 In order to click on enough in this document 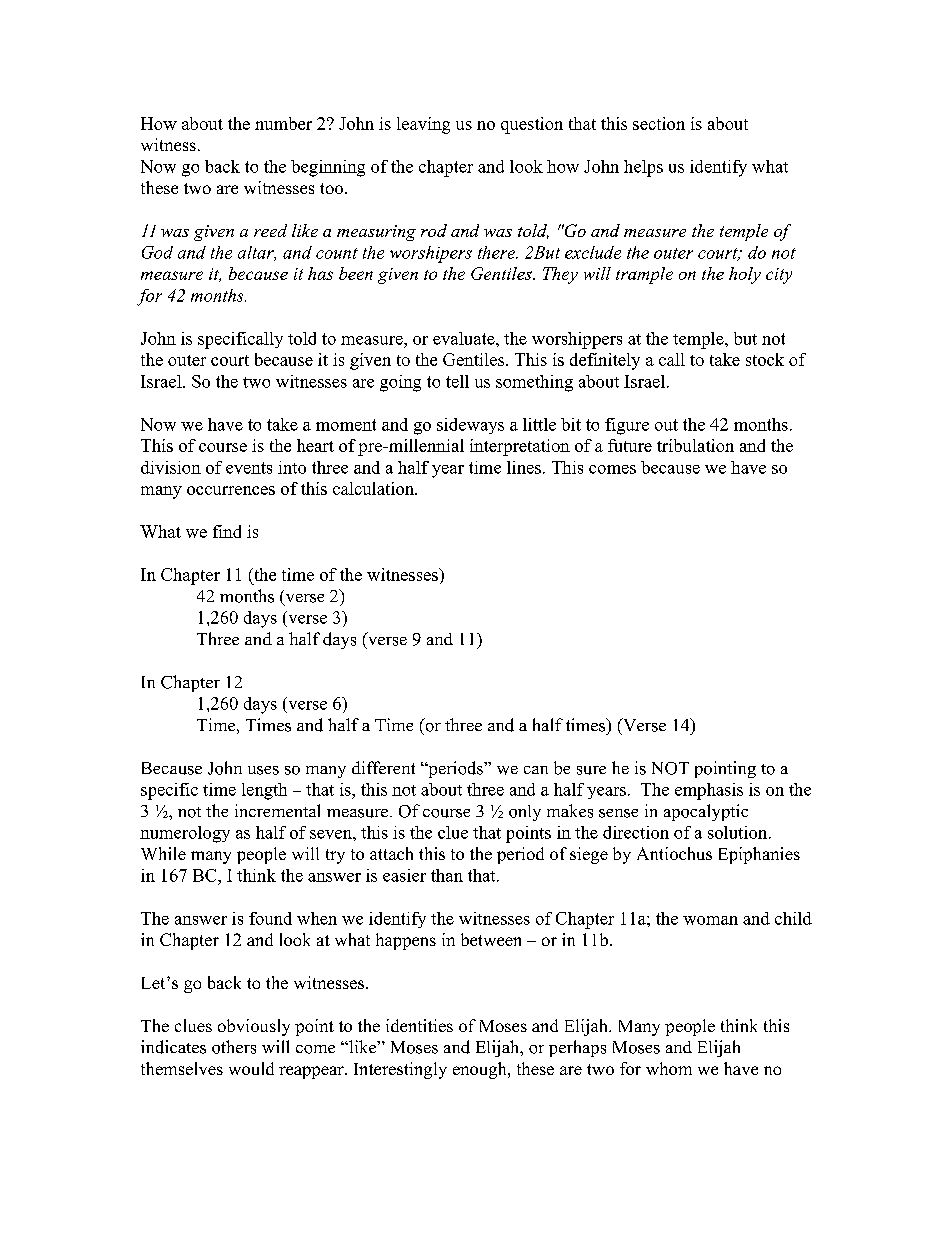, I will do `click(481, 1070)`.
